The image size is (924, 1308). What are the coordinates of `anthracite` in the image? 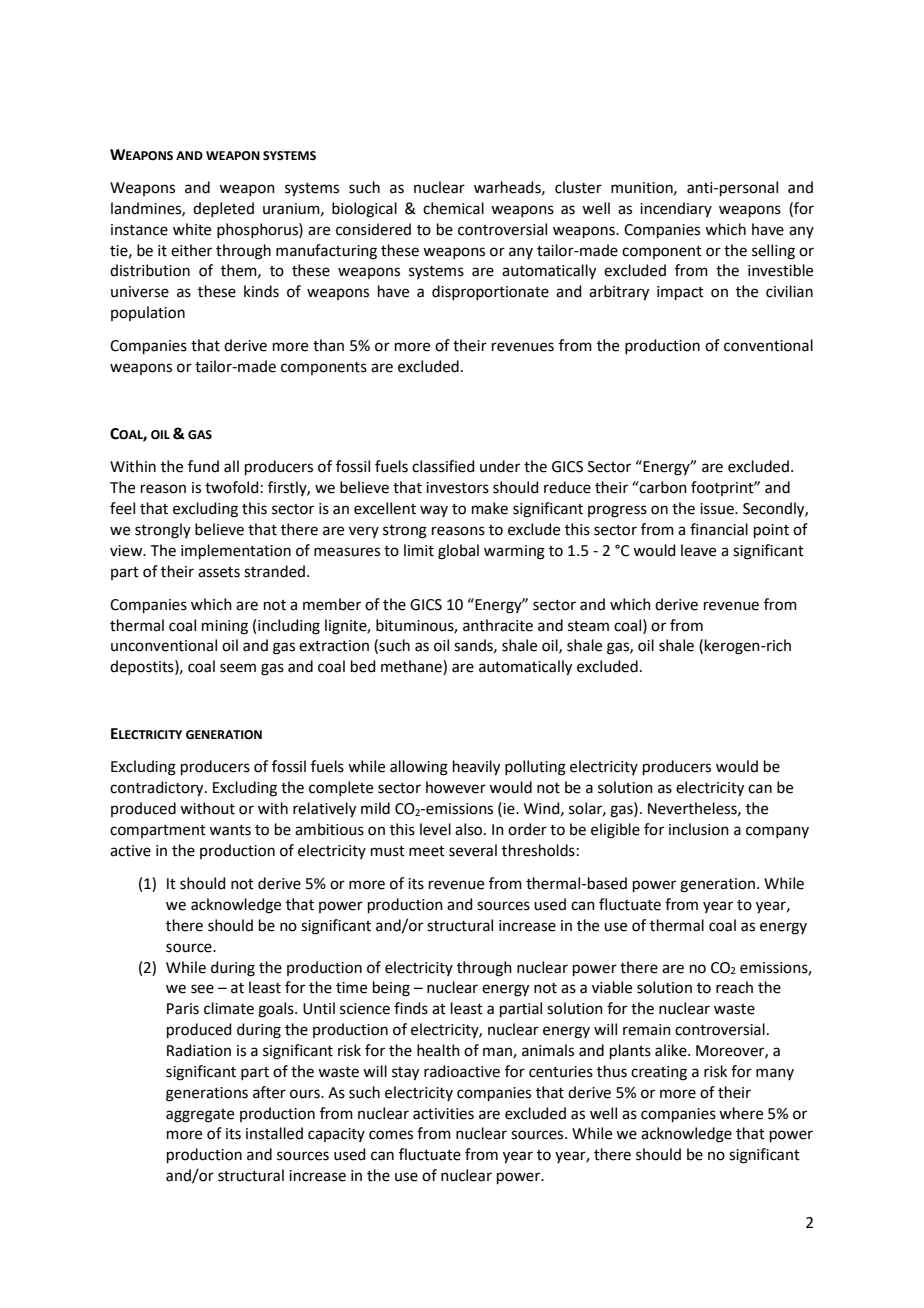 It's located at (498, 625).
